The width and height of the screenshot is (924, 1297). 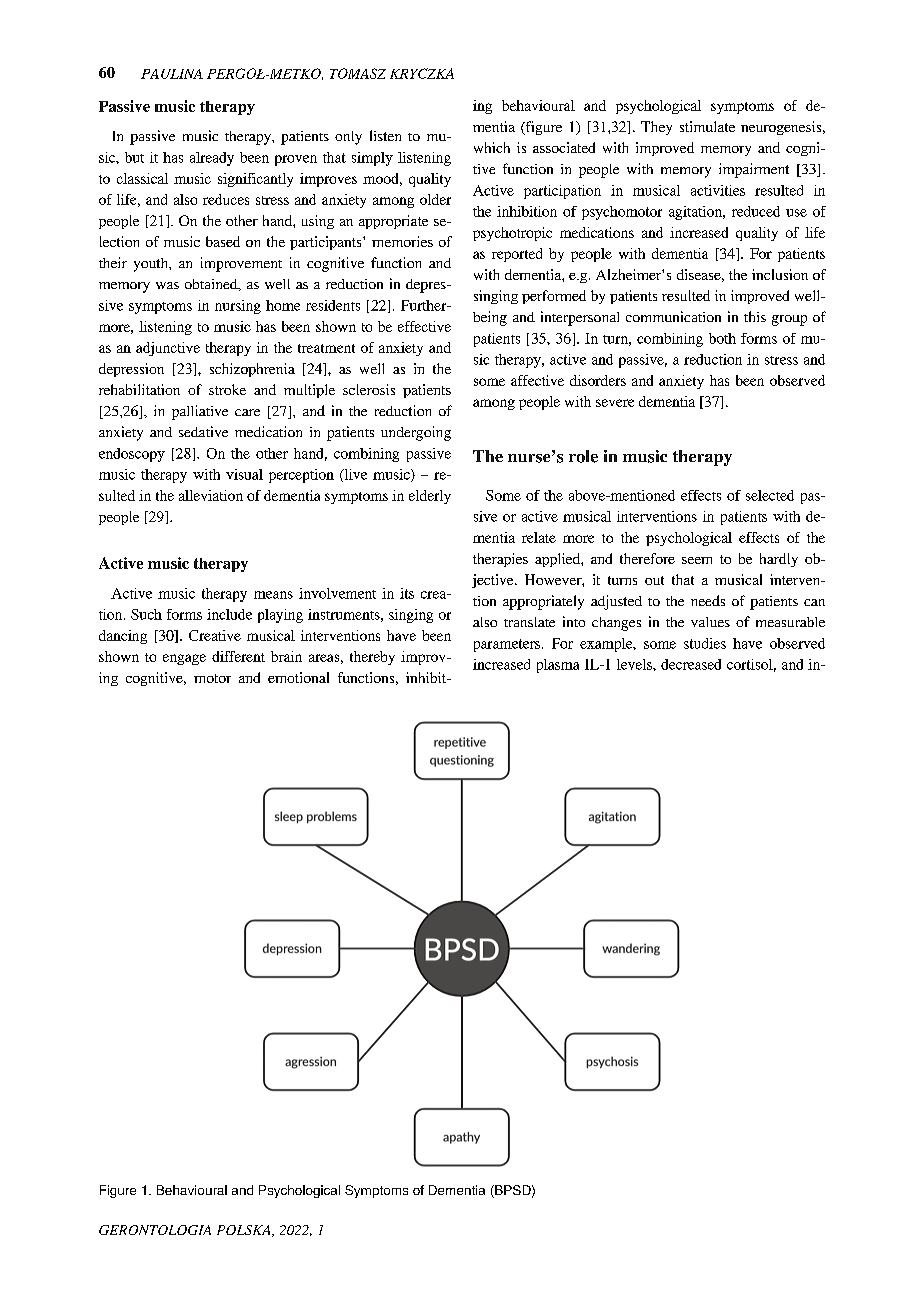 I want to click on PAULINA, so click(x=172, y=74).
